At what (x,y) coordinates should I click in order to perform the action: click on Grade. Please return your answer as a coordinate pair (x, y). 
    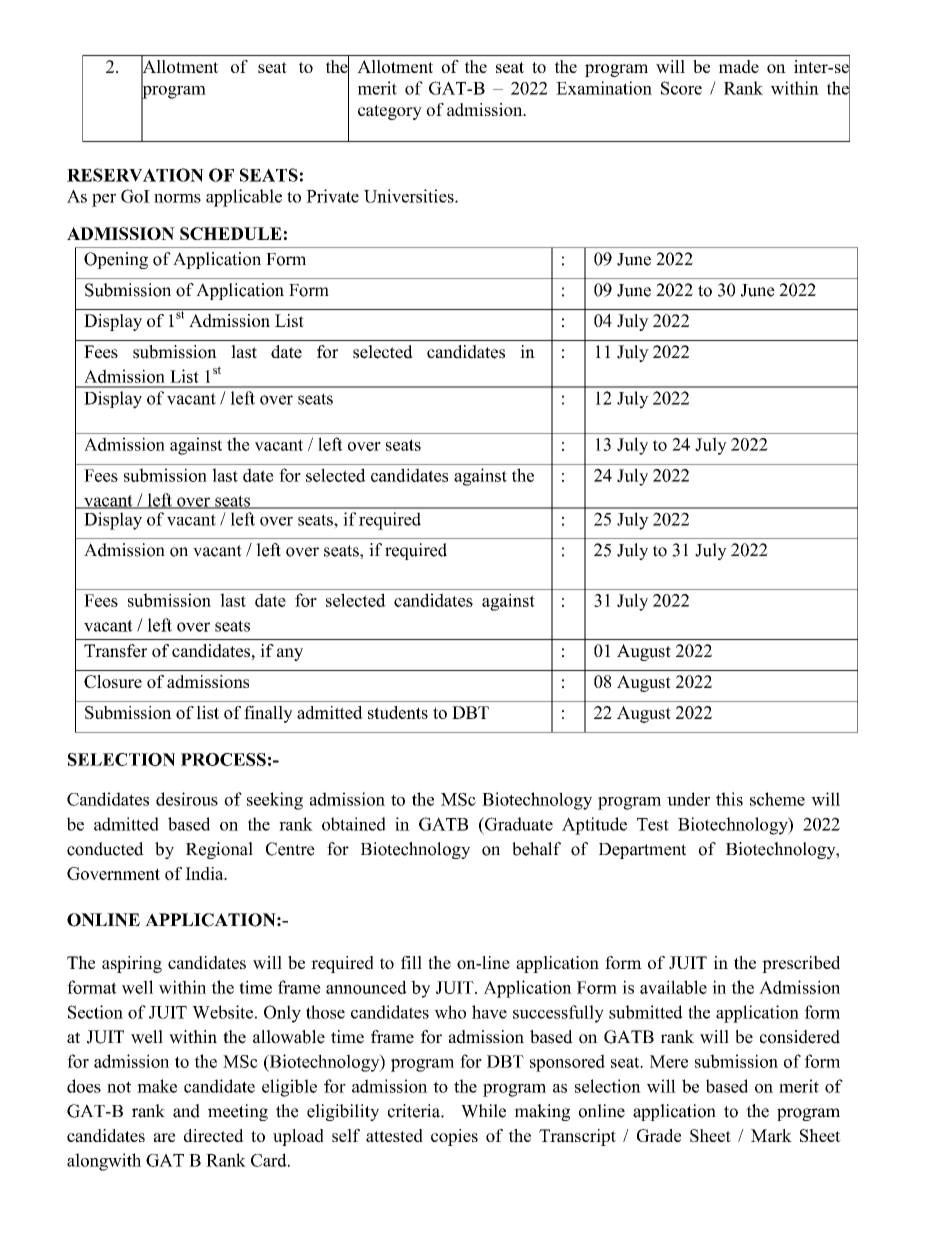
    Looking at the image, I should click on (659, 1135).
